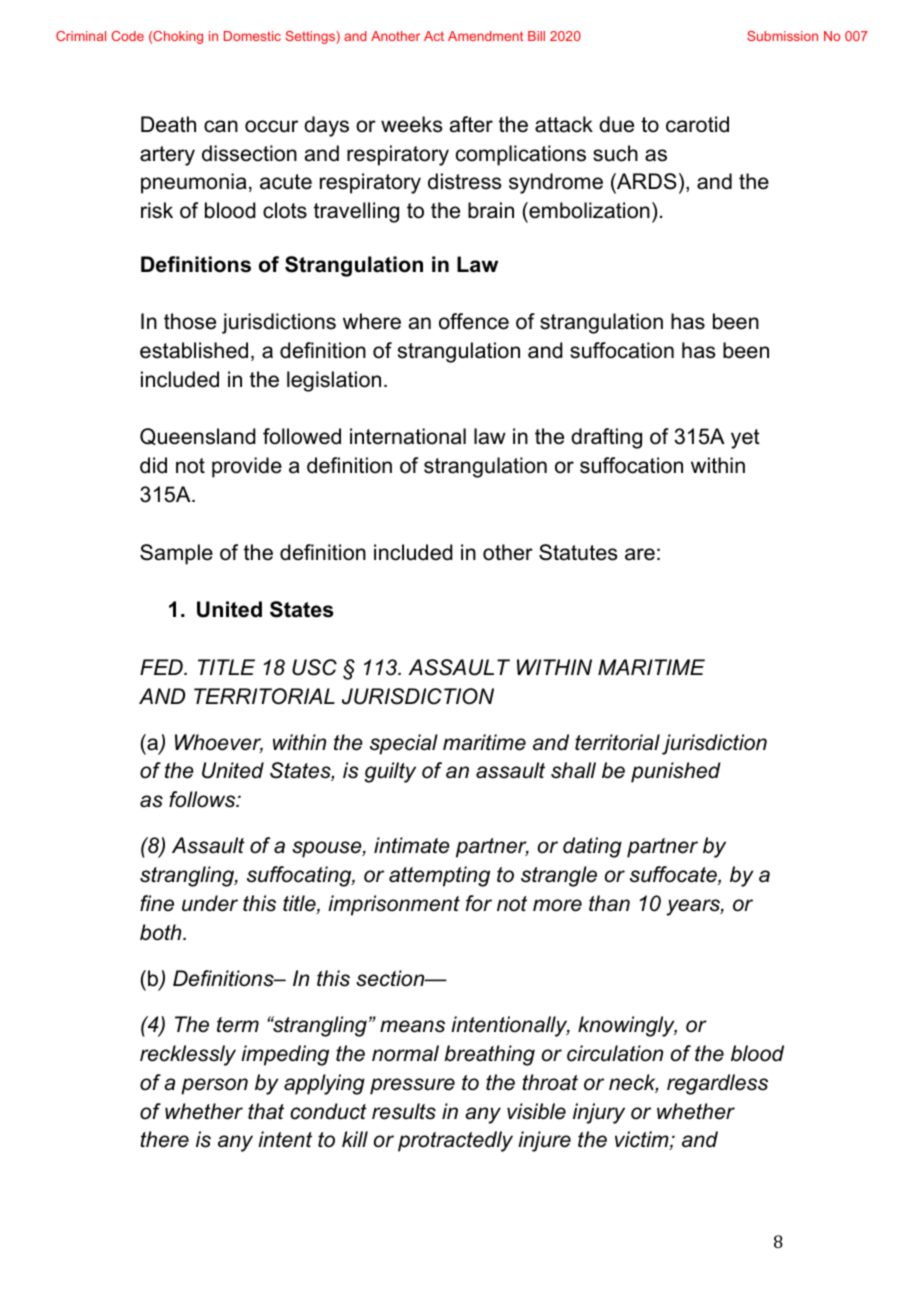 This image has width=924, height=1308. Describe the element at coordinates (485, 36) in the image. I see `Amendment` at that location.
